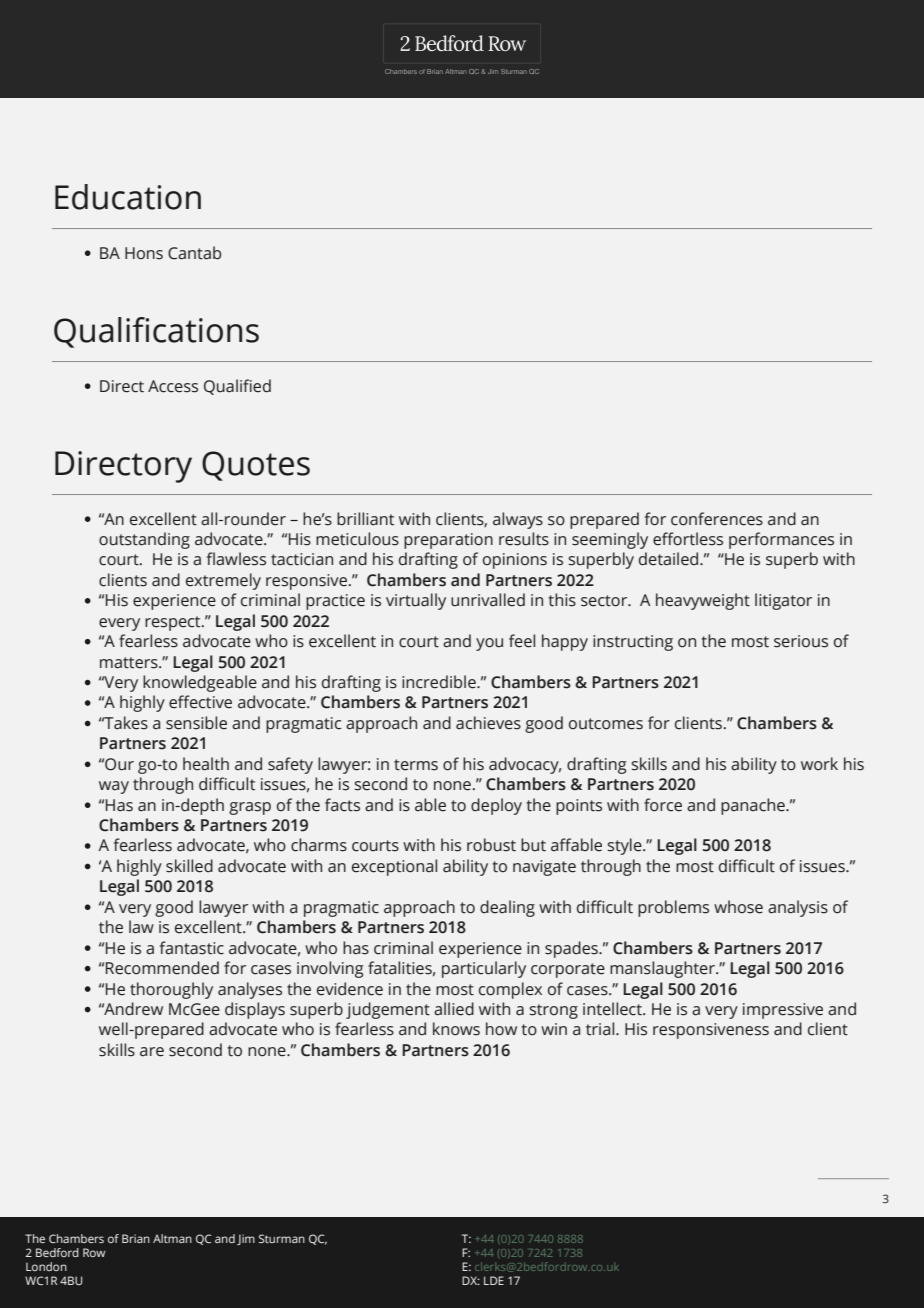  I want to click on terms, so click(416, 765).
